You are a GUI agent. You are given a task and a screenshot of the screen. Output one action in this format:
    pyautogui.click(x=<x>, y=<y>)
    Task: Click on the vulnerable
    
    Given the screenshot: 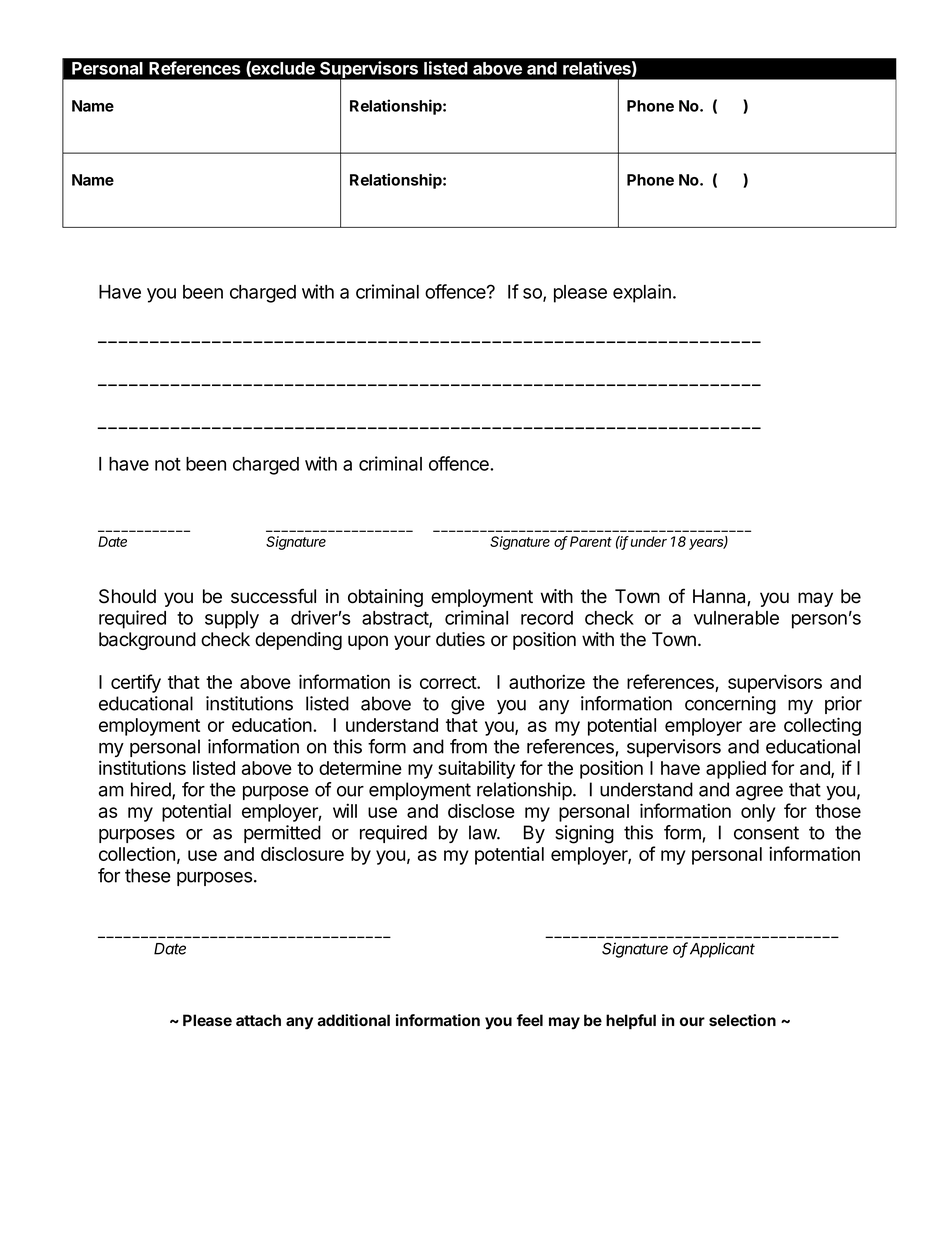 What is the action you would take?
    pyautogui.click(x=736, y=618)
